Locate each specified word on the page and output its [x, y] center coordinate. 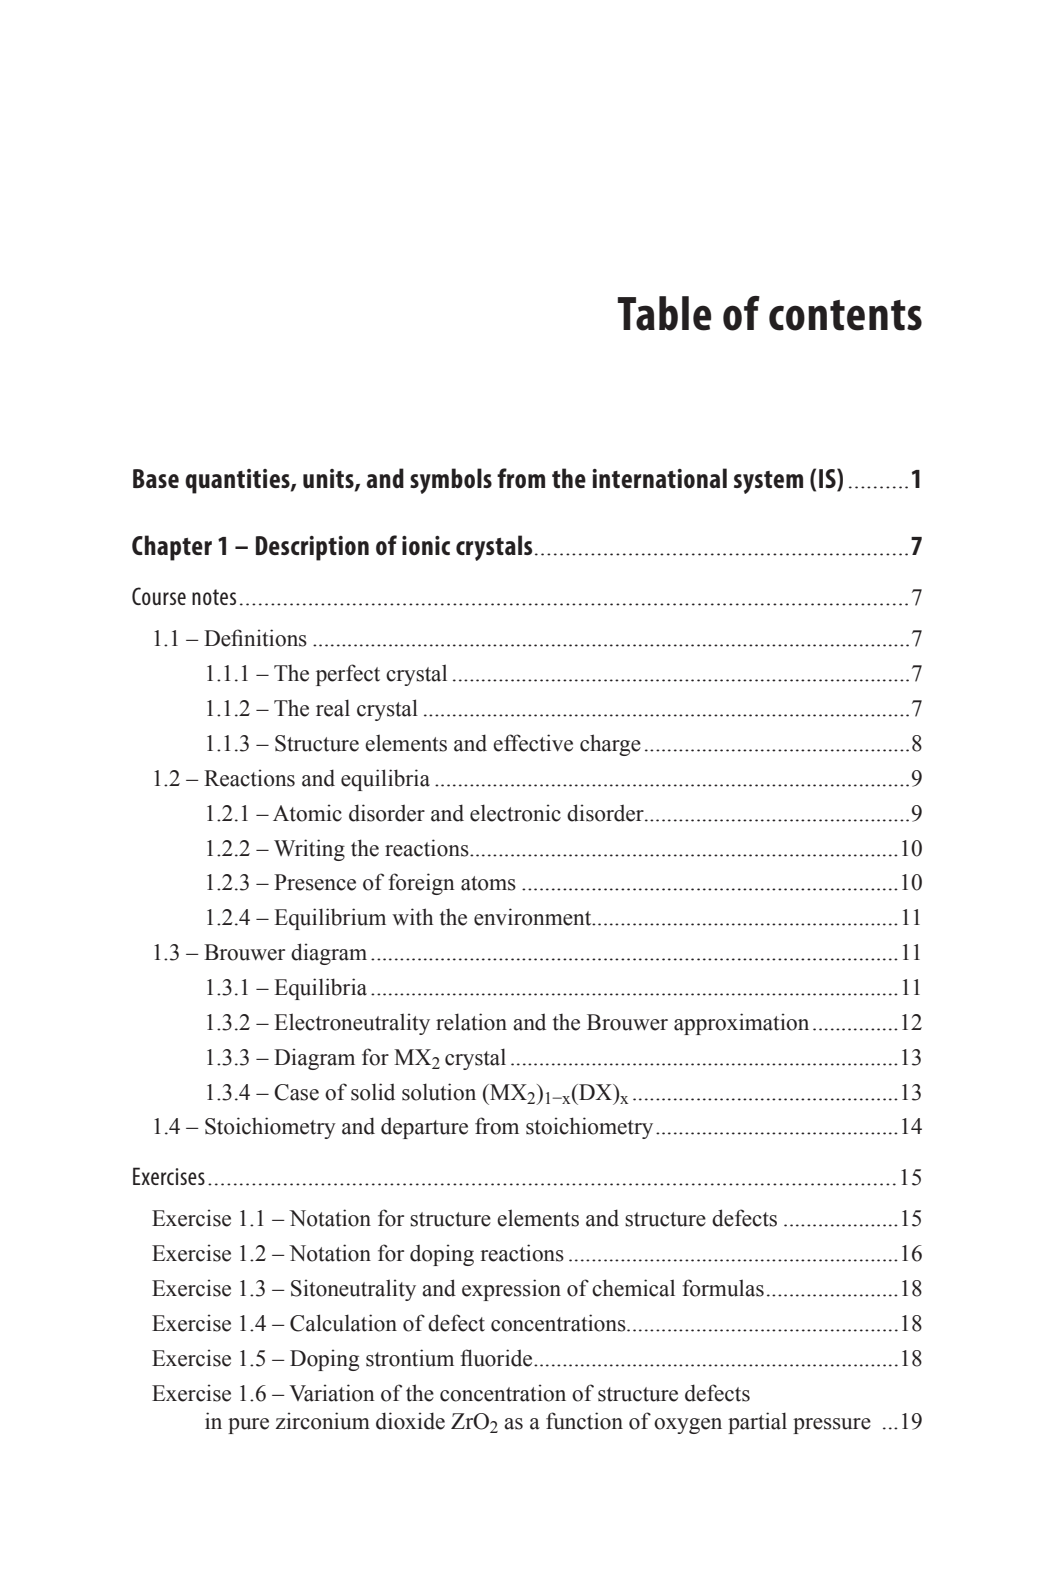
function [584, 1421]
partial [757, 1423]
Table [664, 313]
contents [845, 315]
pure [248, 1426]
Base [156, 478]
